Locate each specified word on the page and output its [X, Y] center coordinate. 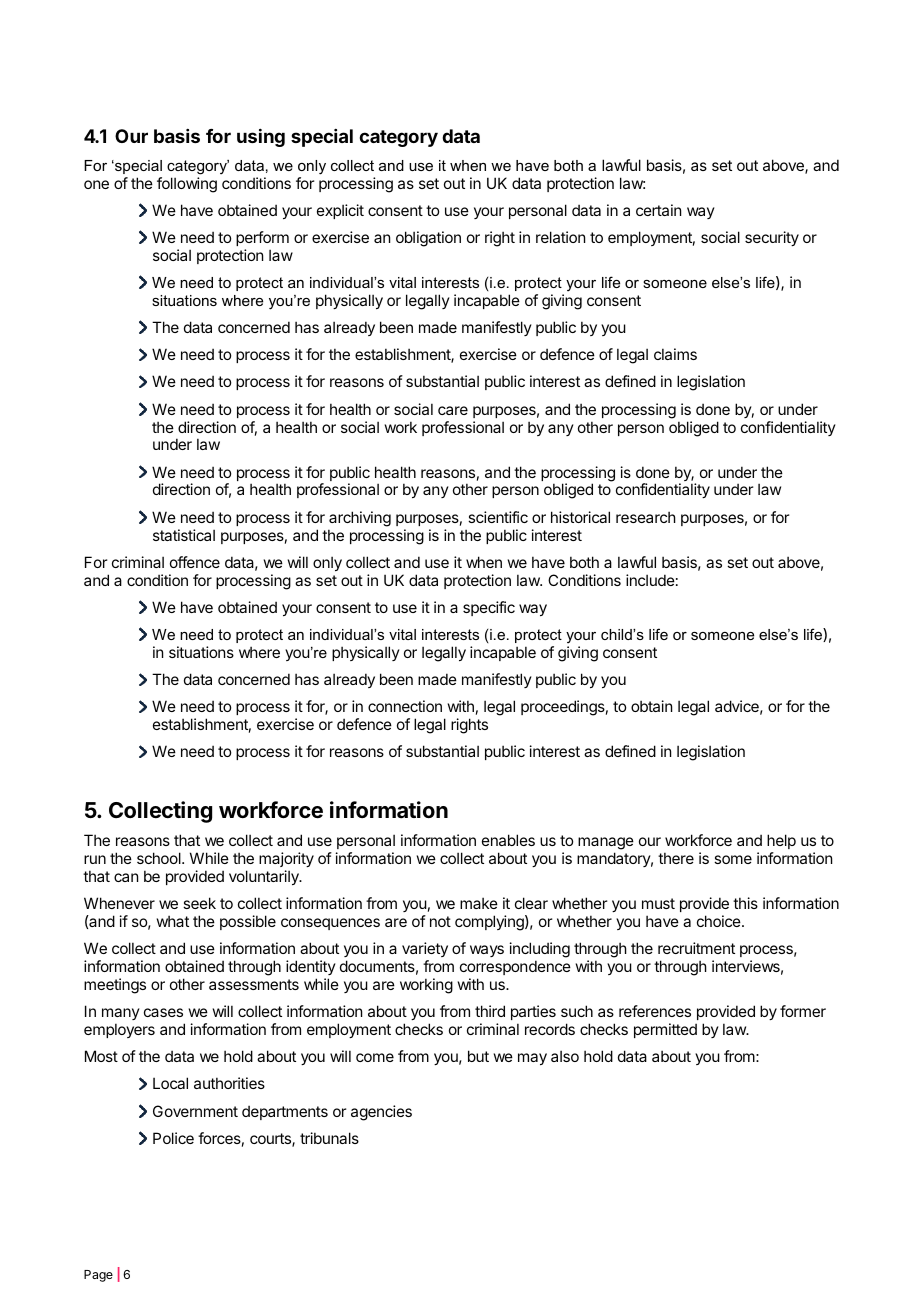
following [187, 185]
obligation [428, 239]
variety [425, 949]
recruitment [696, 948]
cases [163, 1012]
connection [405, 706]
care [453, 410]
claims [675, 354]
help [781, 841]
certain [658, 210]
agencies [381, 1113]
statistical [184, 535]
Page [98, 1276]
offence [195, 562]
